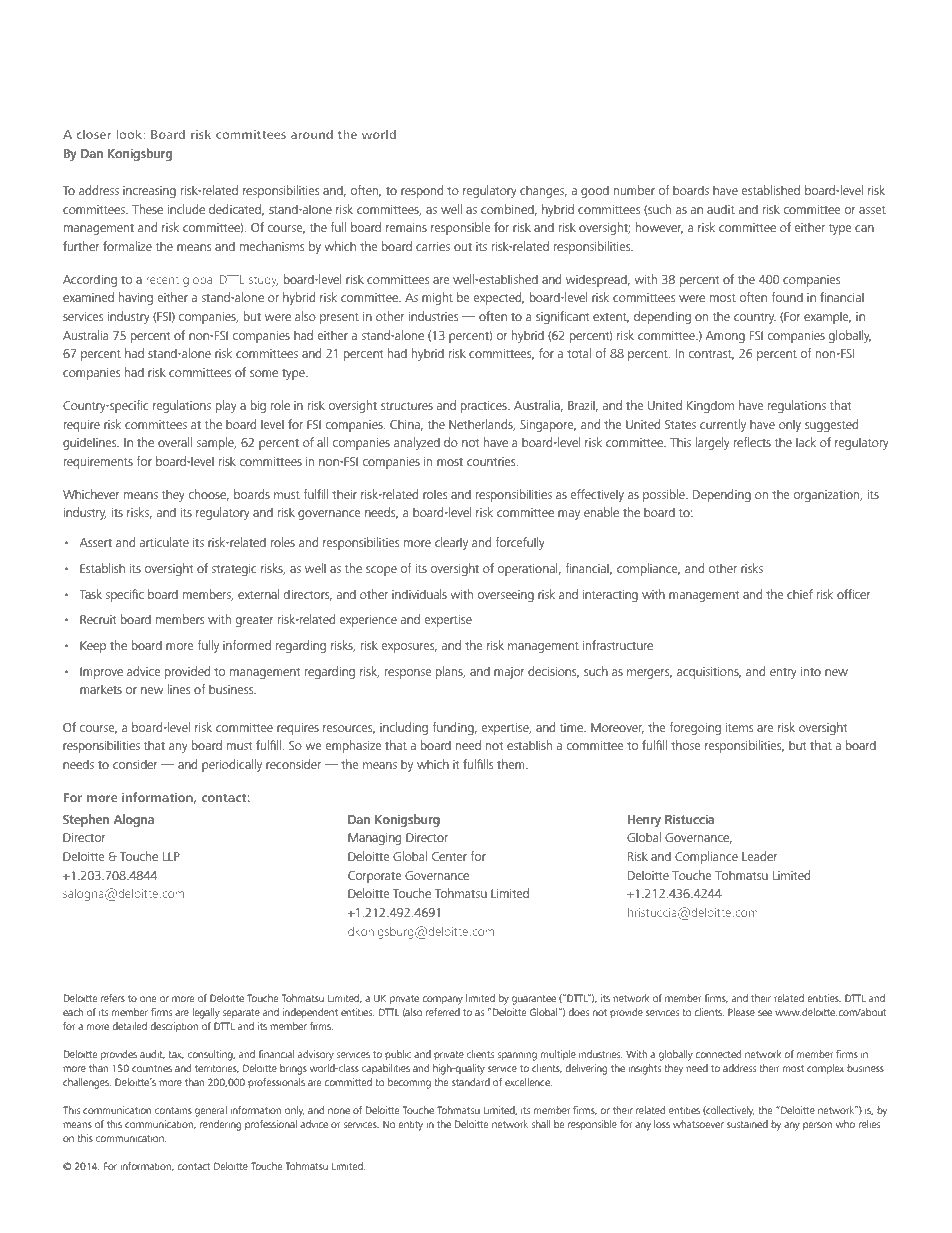 Image resolution: width=952 pixels, height=1233 pixels. What do you see at coordinates (747, 1124) in the page?
I see `sustained` at bounding box center [747, 1124].
